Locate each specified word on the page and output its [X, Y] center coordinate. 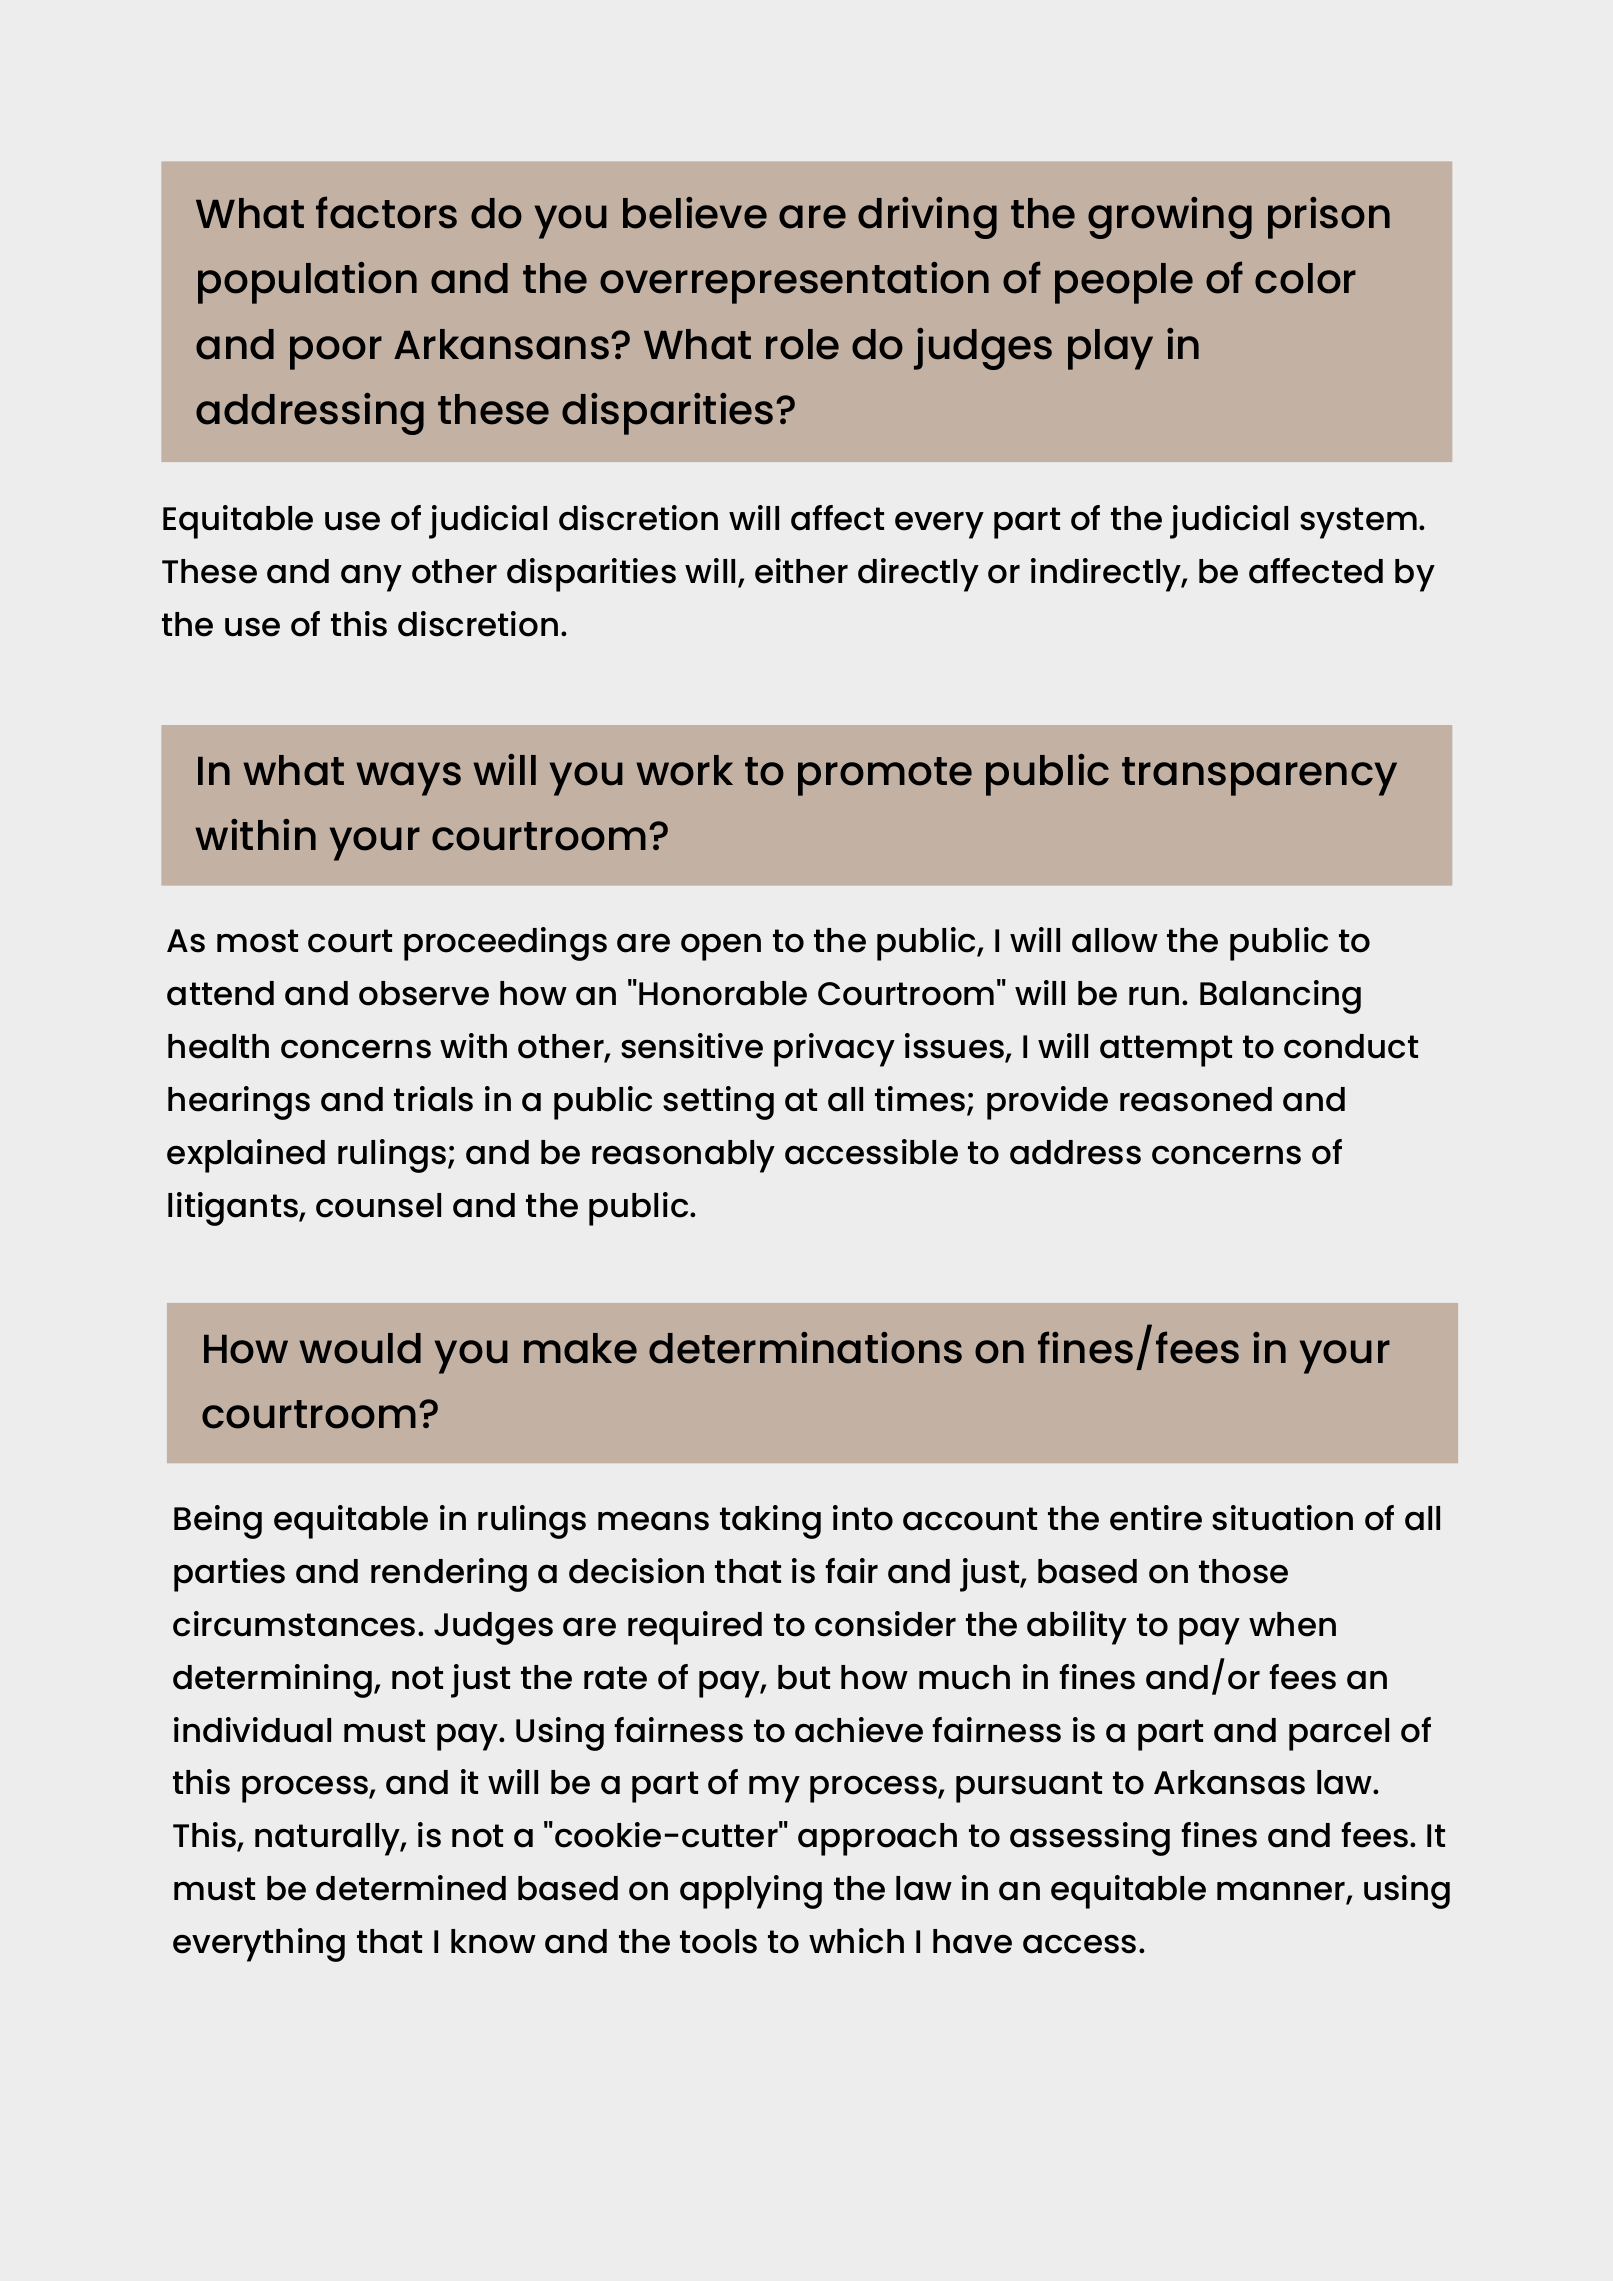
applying [751, 1892]
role [802, 344]
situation [1282, 1518]
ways [408, 779]
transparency [1259, 776]
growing [1170, 218]
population [307, 283]
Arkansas [1229, 1782]
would [360, 1348]
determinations [805, 1348]
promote [885, 776]
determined [411, 1888]
